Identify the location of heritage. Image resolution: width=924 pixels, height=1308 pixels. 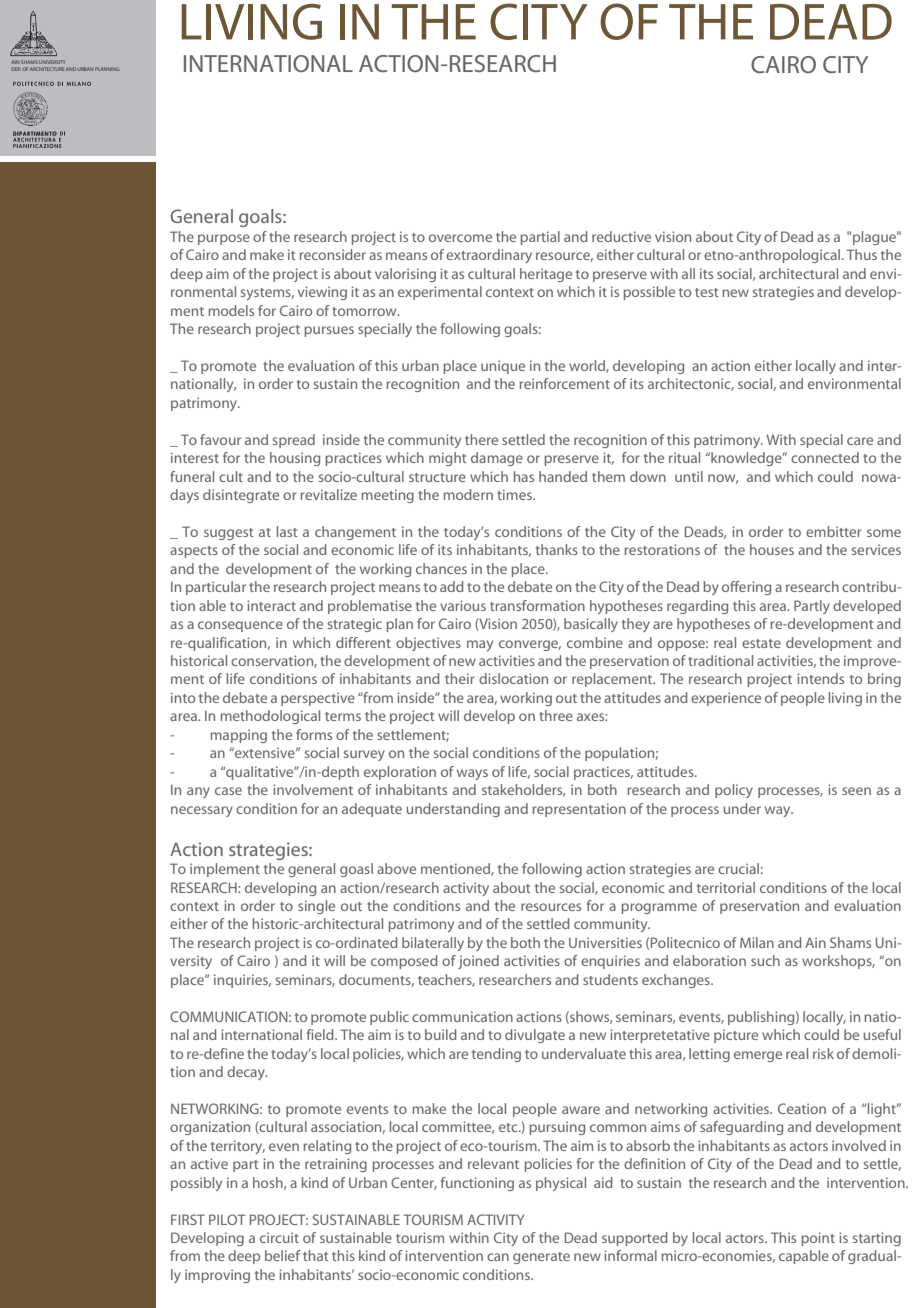
(546, 275).
